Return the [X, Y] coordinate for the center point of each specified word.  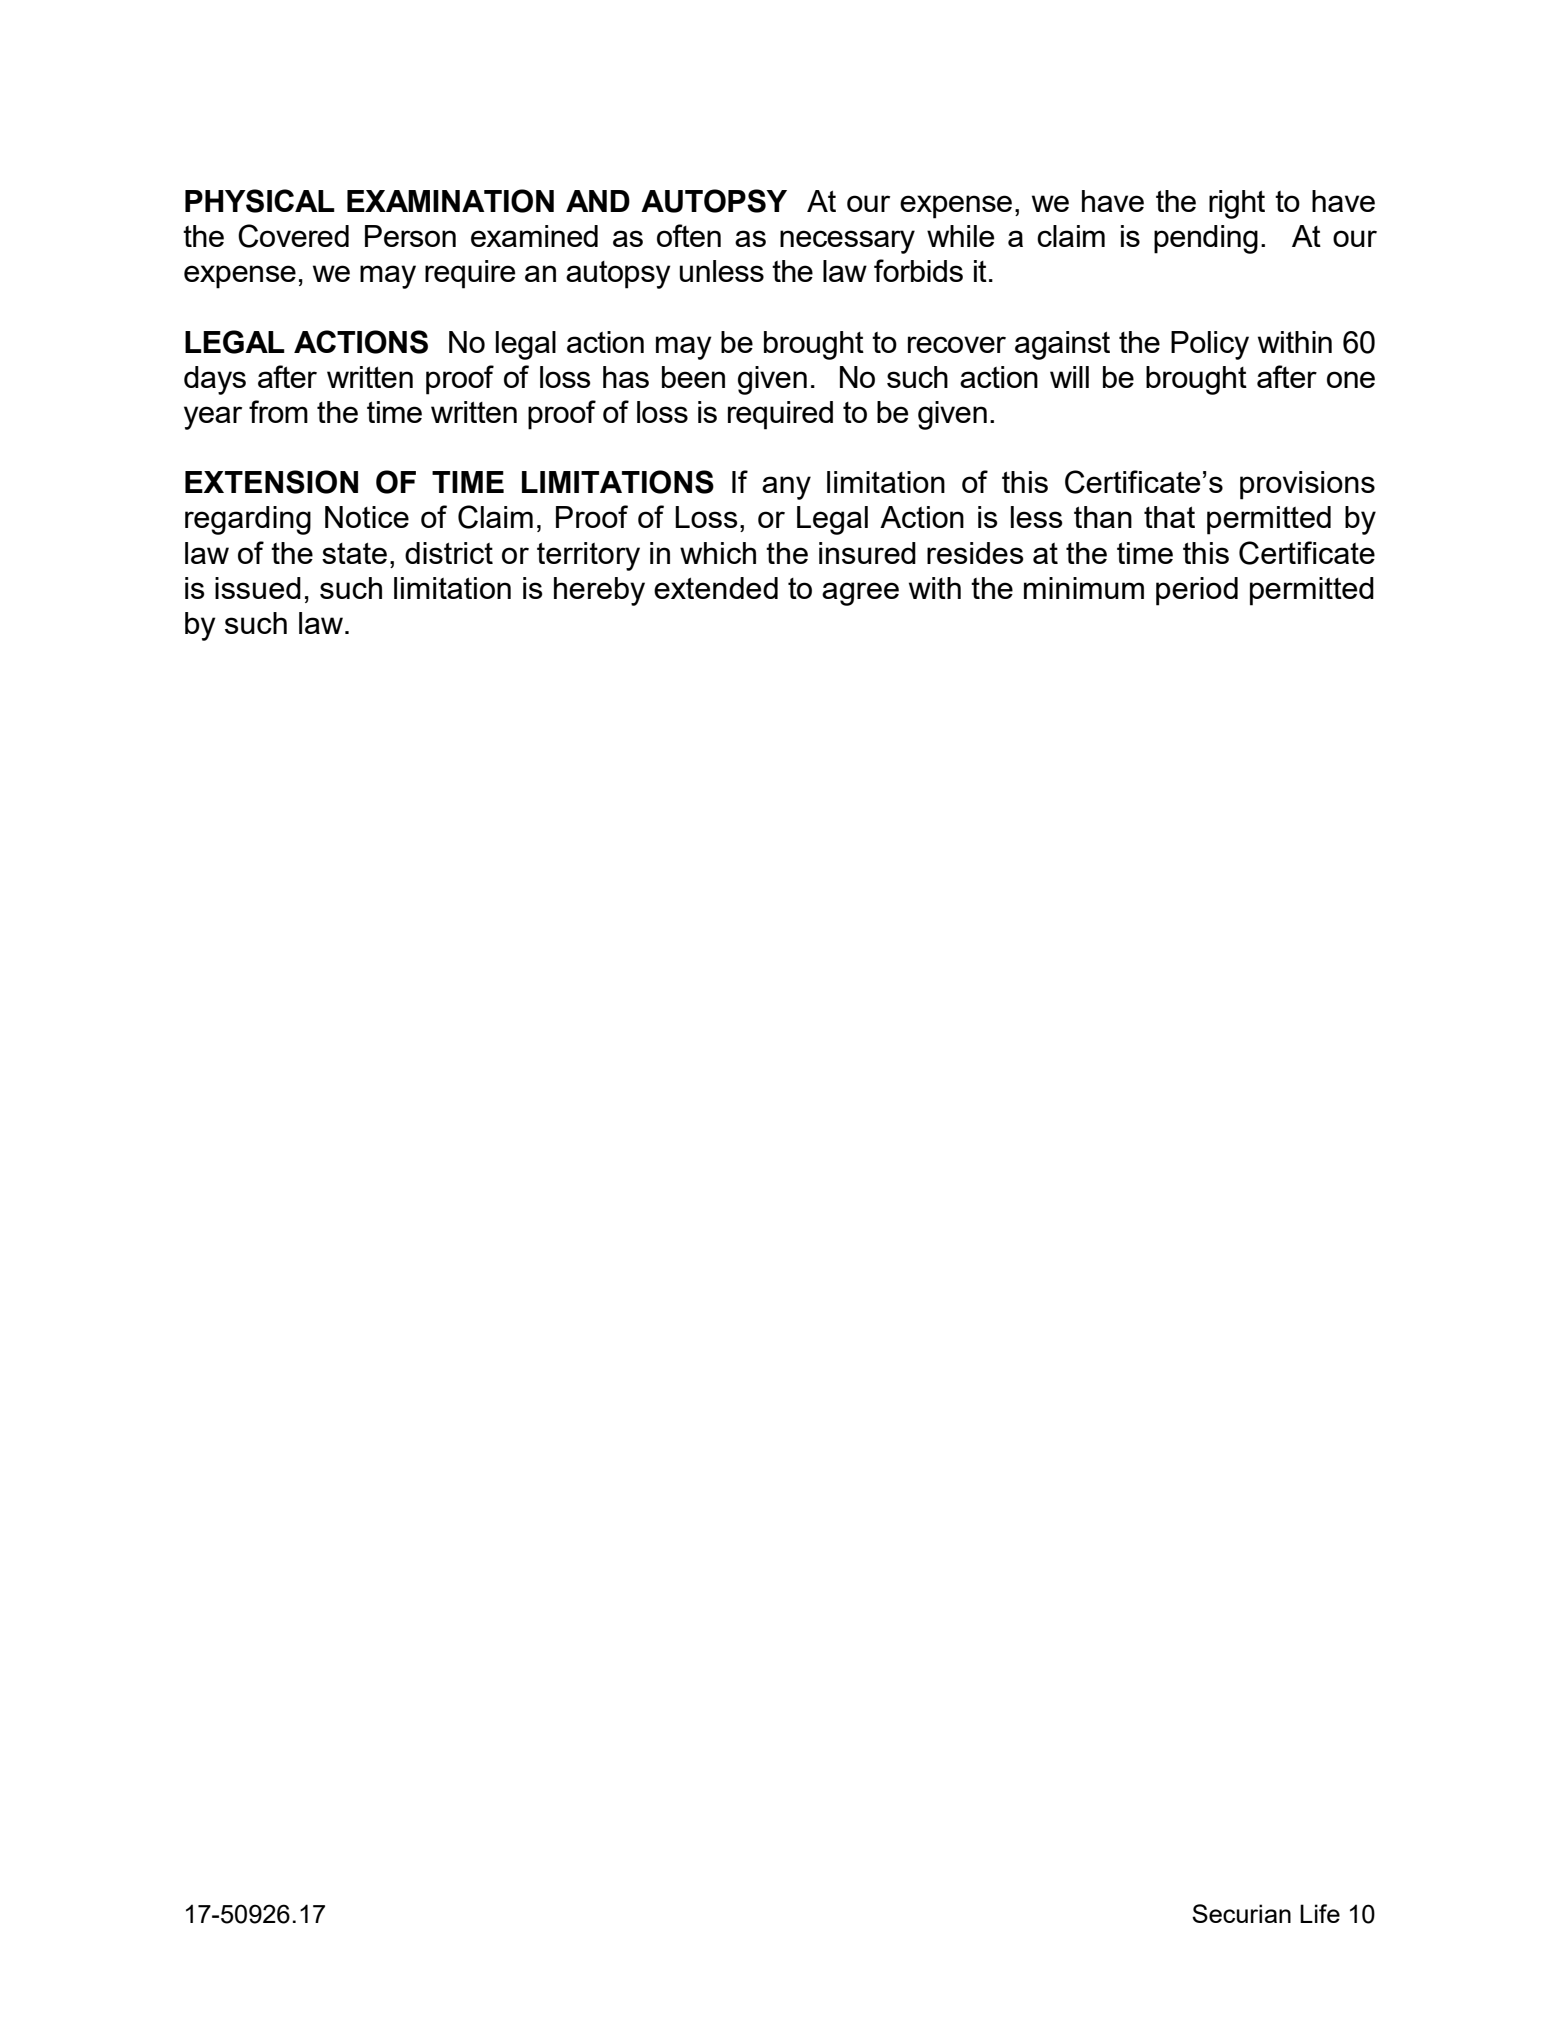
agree [860, 594]
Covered [293, 236]
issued [258, 588]
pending [1206, 239]
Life [1320, 1913]
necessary [847, 242]
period [1197, 591]
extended [716, 588]
